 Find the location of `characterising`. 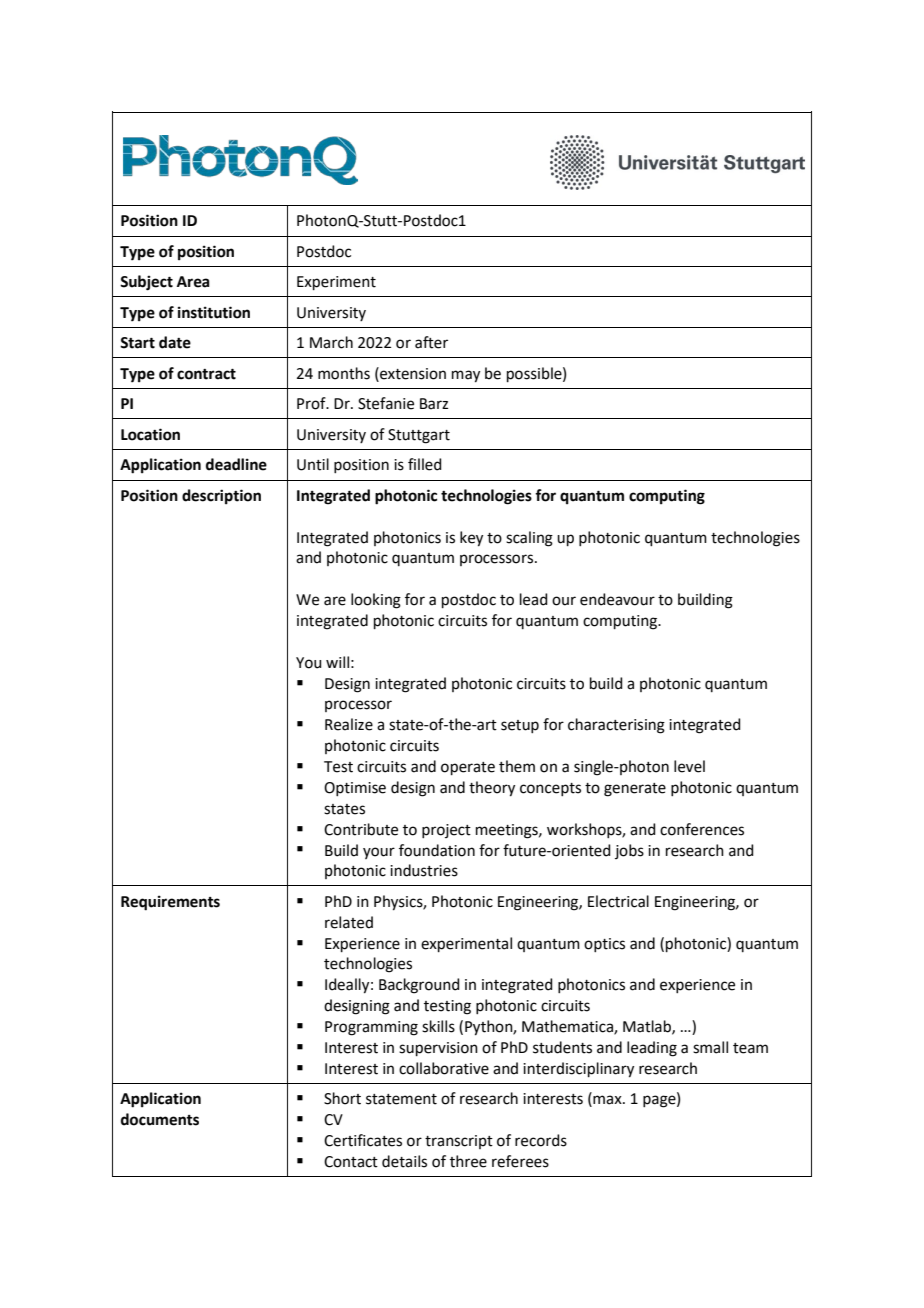

characterising is located at coordinates (616, 726).
